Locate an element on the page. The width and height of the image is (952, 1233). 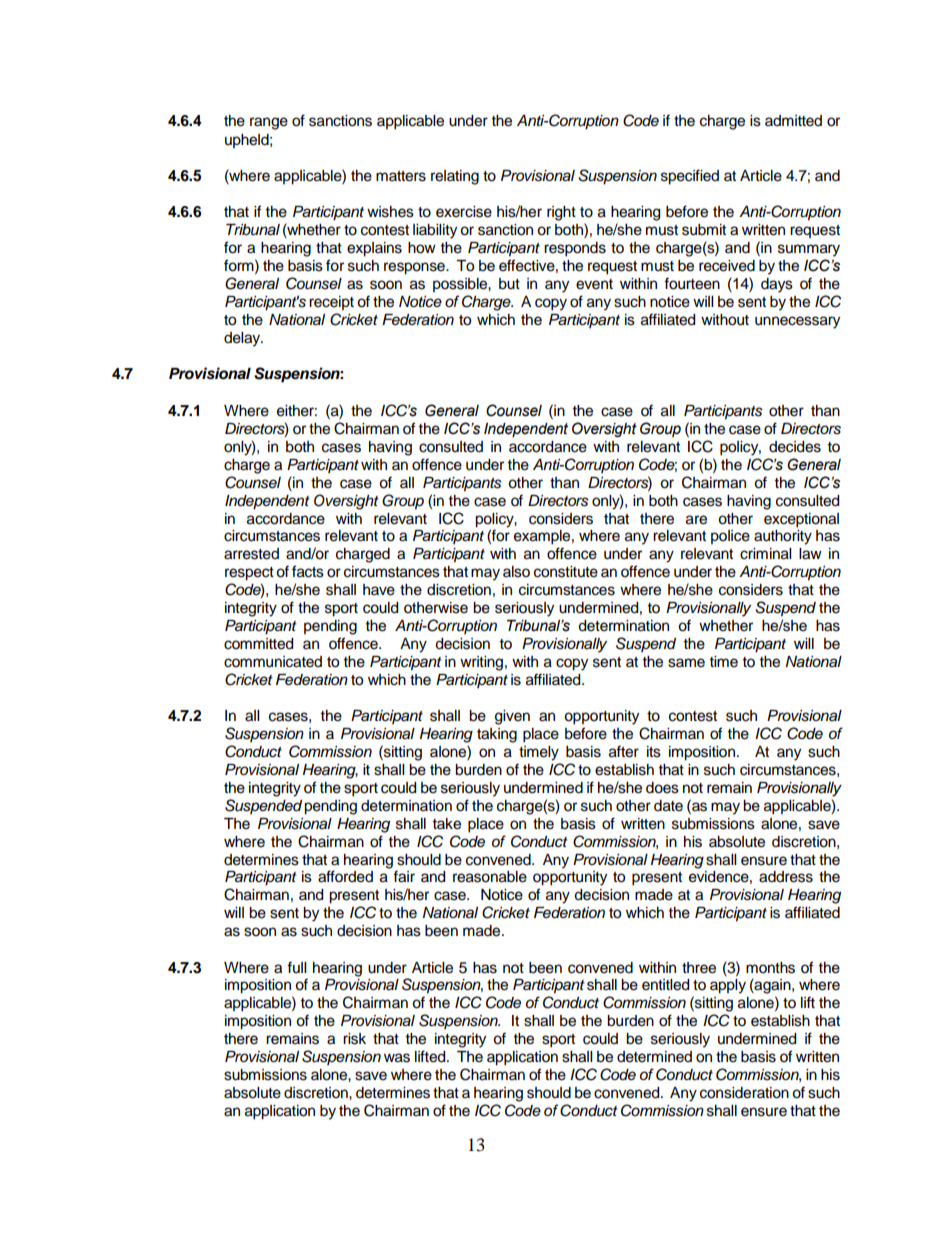
relating is located at coordinates (455, 177).
